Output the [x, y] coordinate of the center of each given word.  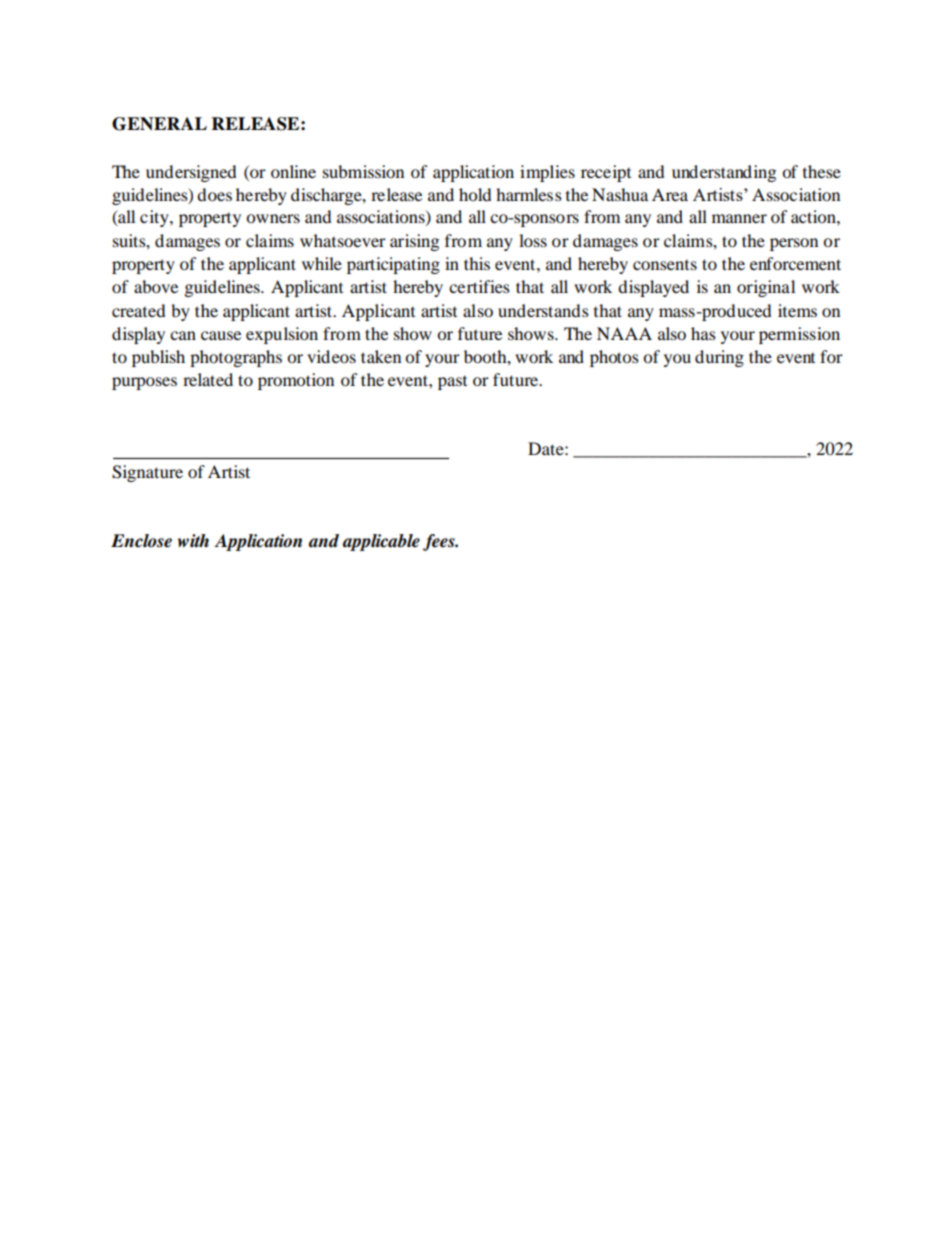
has [703, 333]
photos [614, 358]
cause [221, 335]
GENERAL [159, 124]
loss [533, 240]
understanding [724, 173]
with [193, 540]
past [452, 383]
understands [543, 310]
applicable [381, 542]
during [719, 358]
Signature [147, 473]
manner [739, 218]
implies [547, 173]
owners [273, 218]
